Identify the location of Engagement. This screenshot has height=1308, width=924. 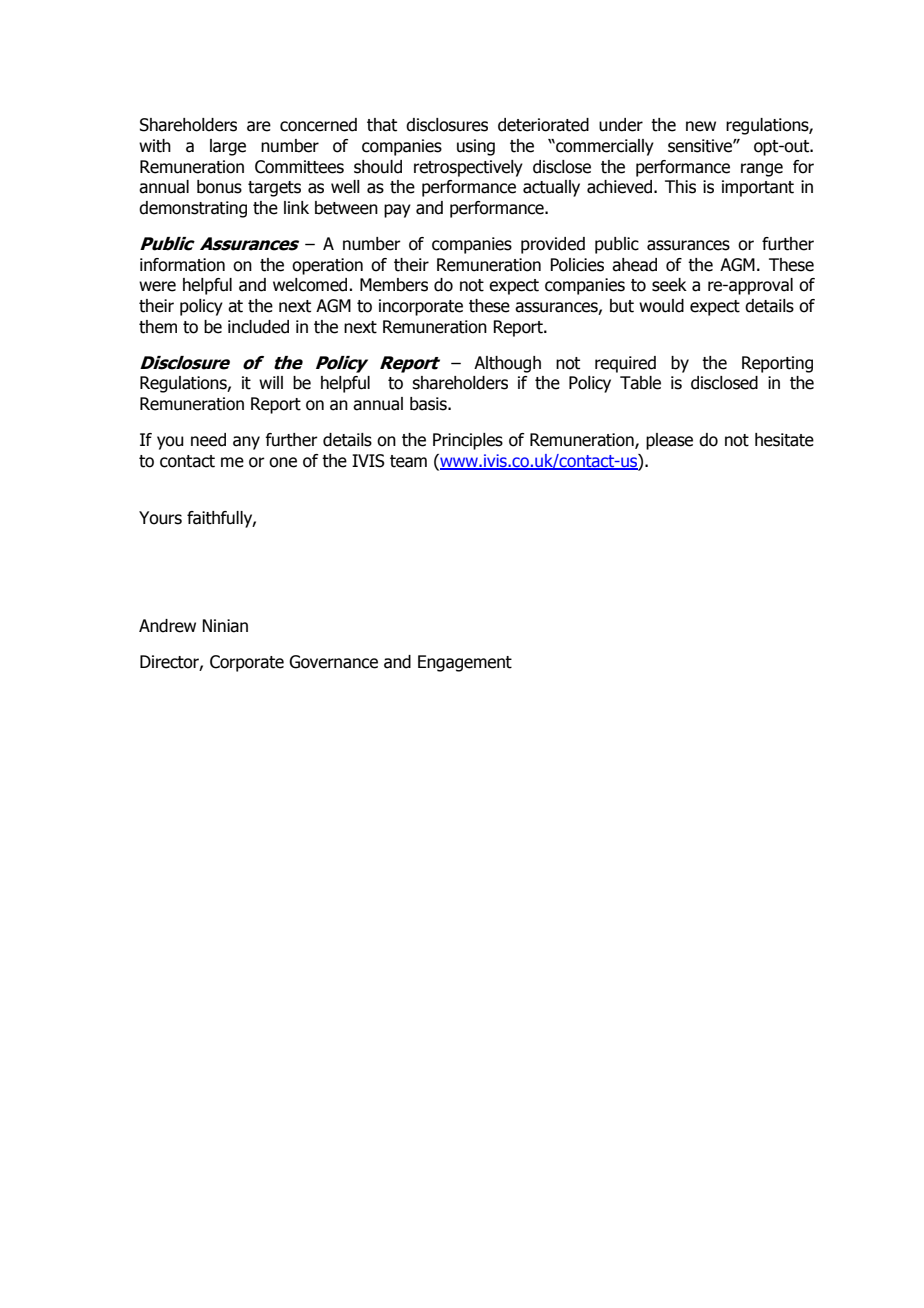
(465, 663).
